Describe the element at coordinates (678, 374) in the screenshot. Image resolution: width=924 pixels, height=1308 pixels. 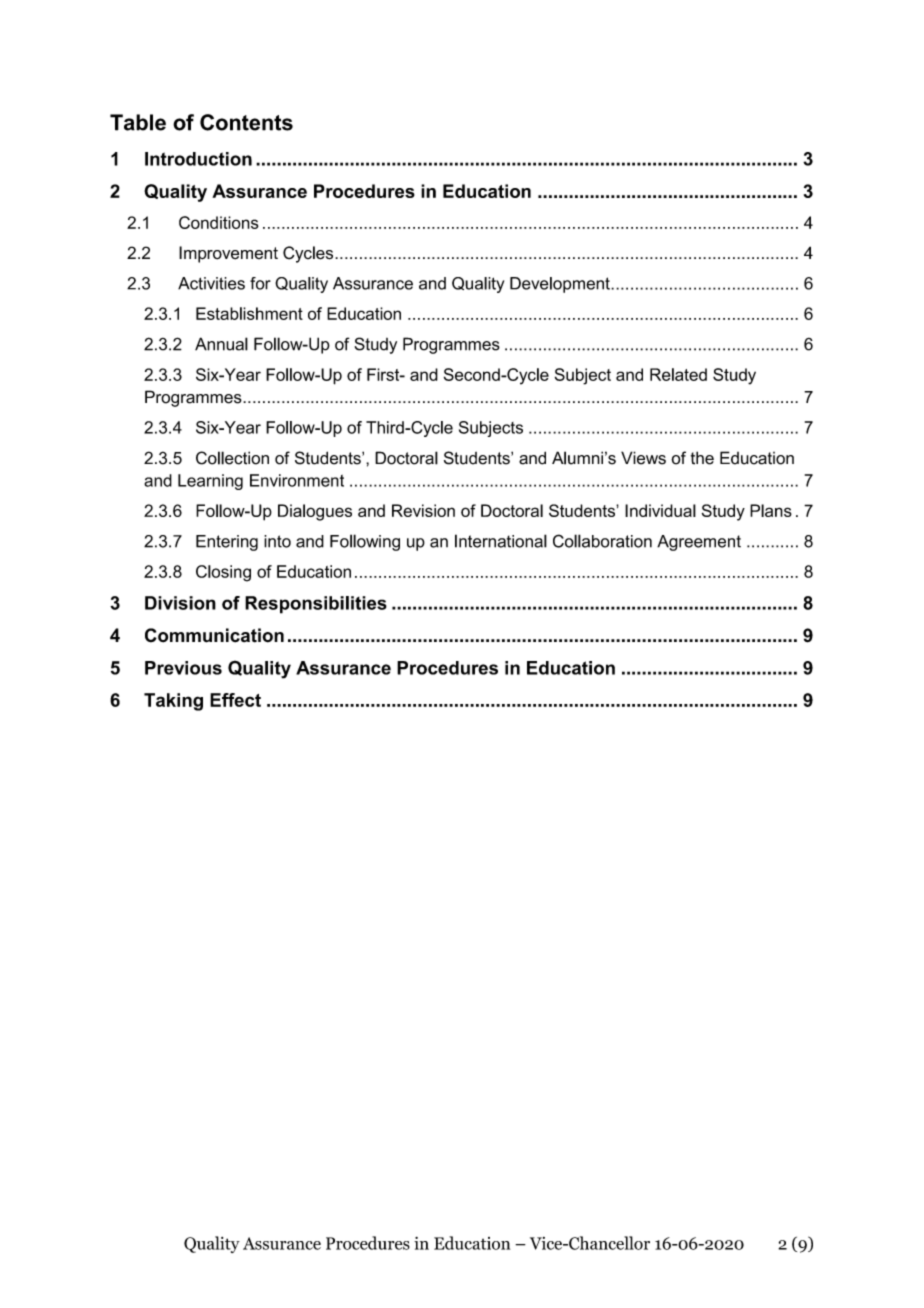
I see `Related` at that location.
